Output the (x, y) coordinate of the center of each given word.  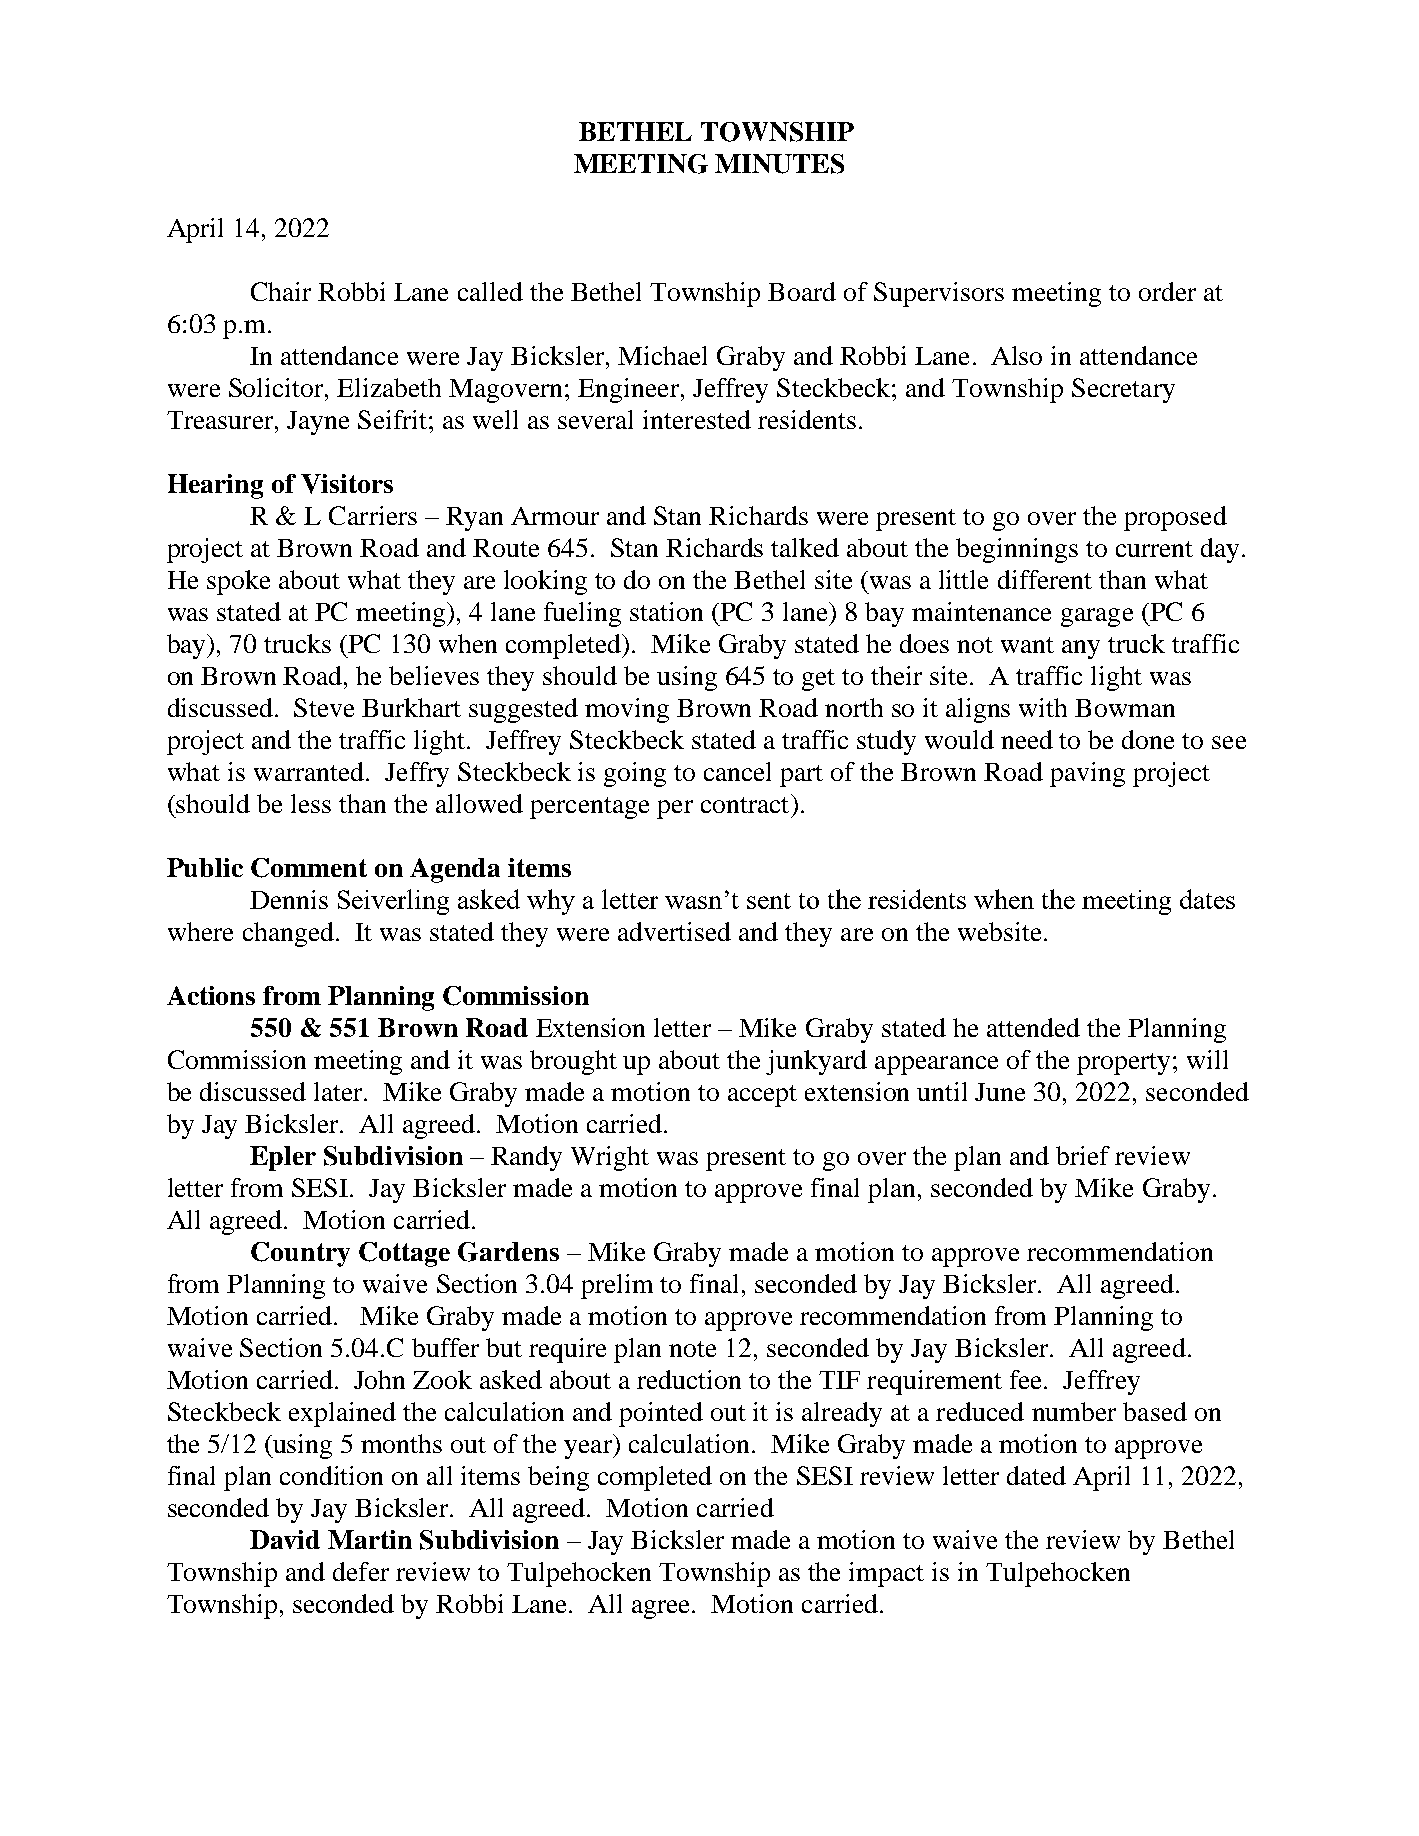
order (1167, 291)
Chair (281, 291)
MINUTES (779, 164)
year (589, 1449)
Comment (309, 868)
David (285, 1539)
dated (1036, 1475)
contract (745, 805)
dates (1207, 899)
